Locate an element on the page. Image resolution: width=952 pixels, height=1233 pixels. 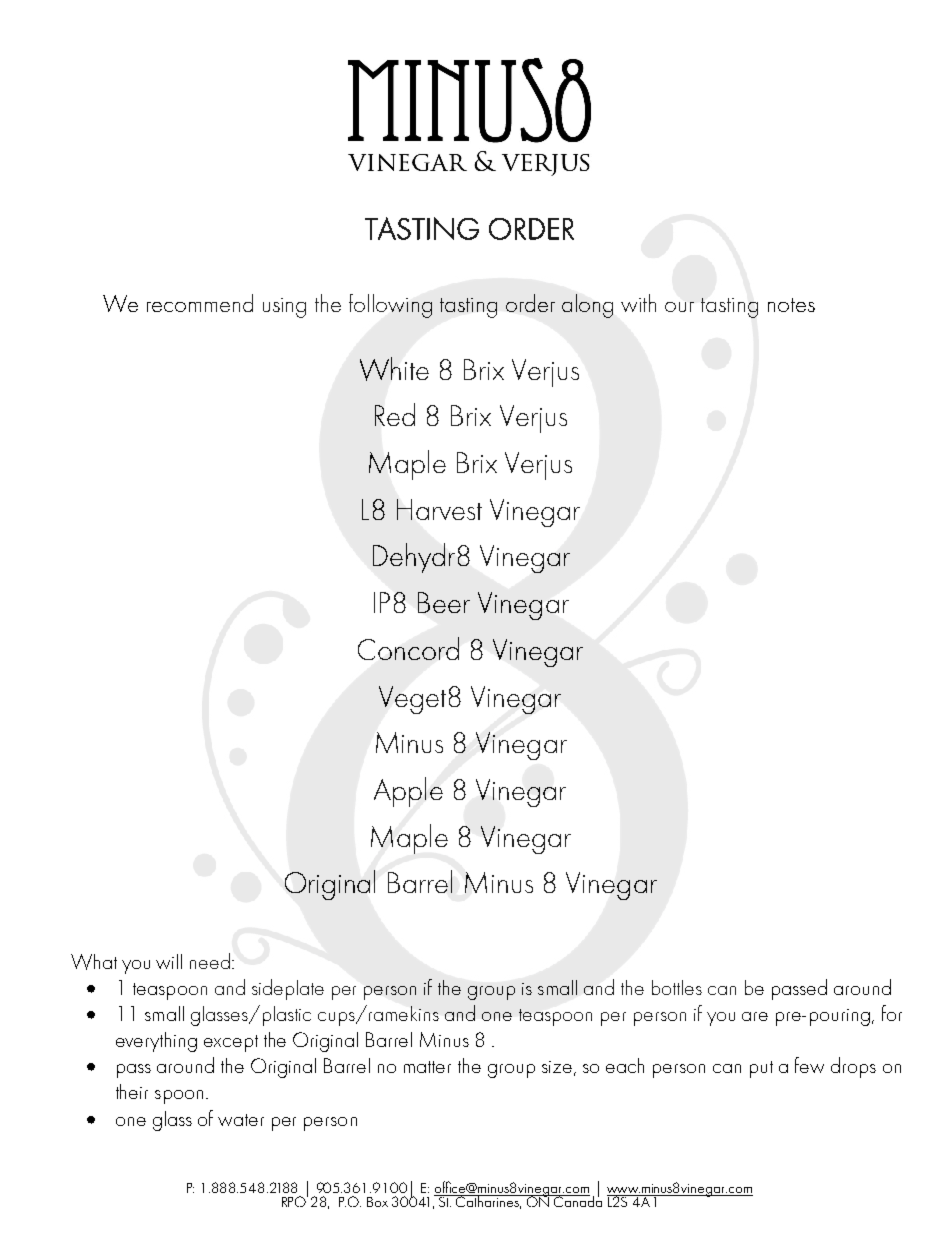
bottles is located at coordinates (677, 987).
